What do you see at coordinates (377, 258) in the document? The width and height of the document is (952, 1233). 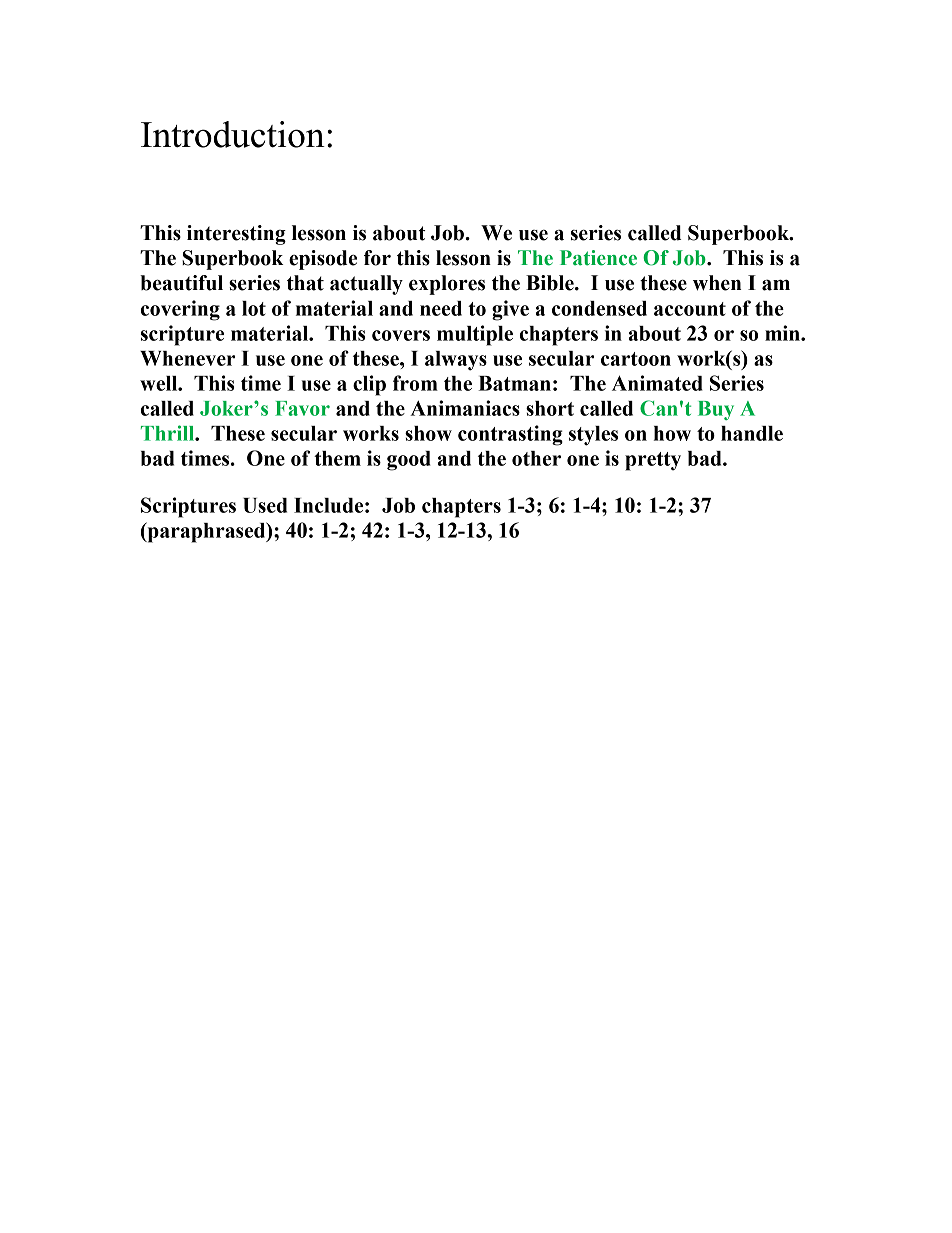 I see `for` at bounding box center [377, 258].
